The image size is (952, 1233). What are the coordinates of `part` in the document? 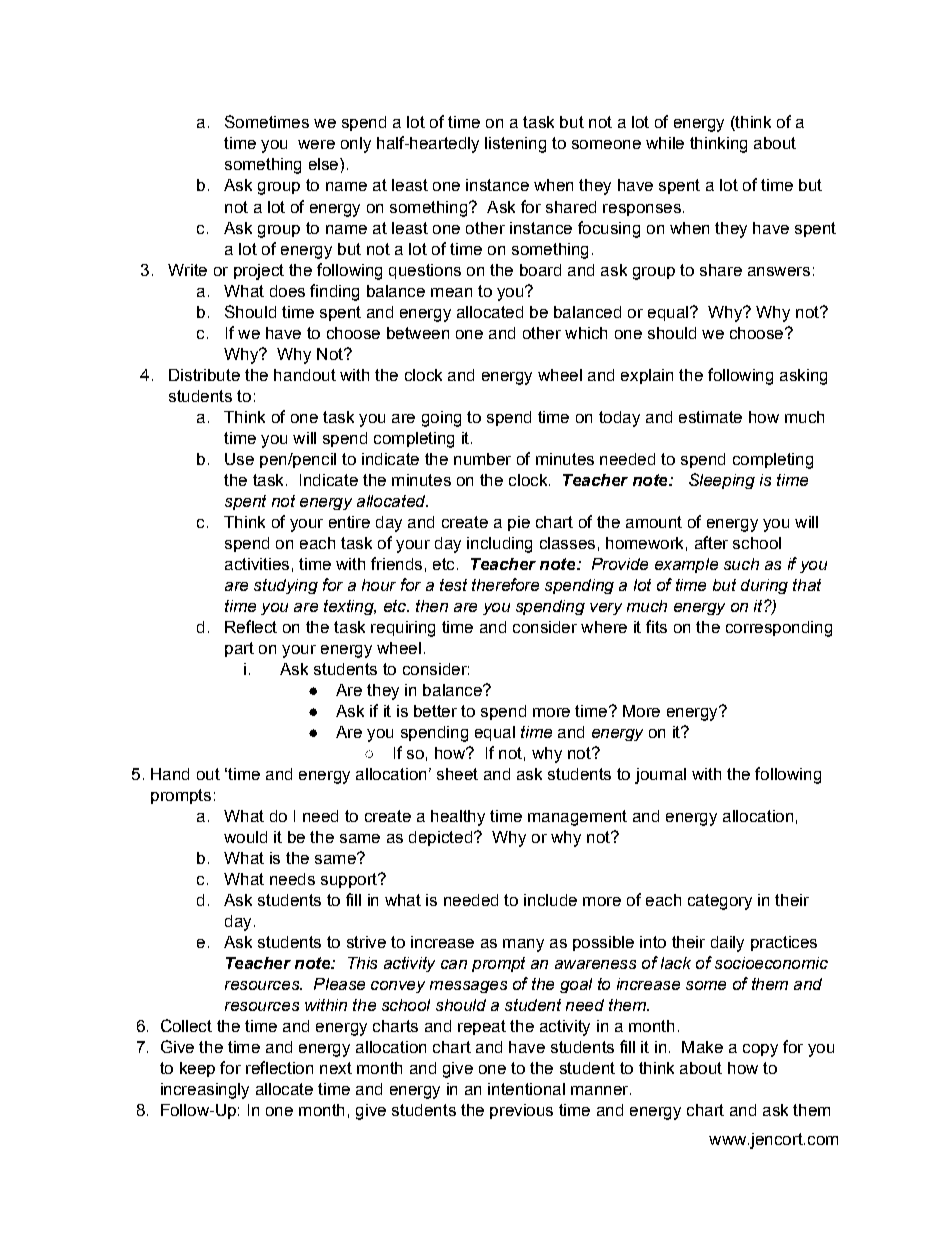 It's located at (239, 649).
